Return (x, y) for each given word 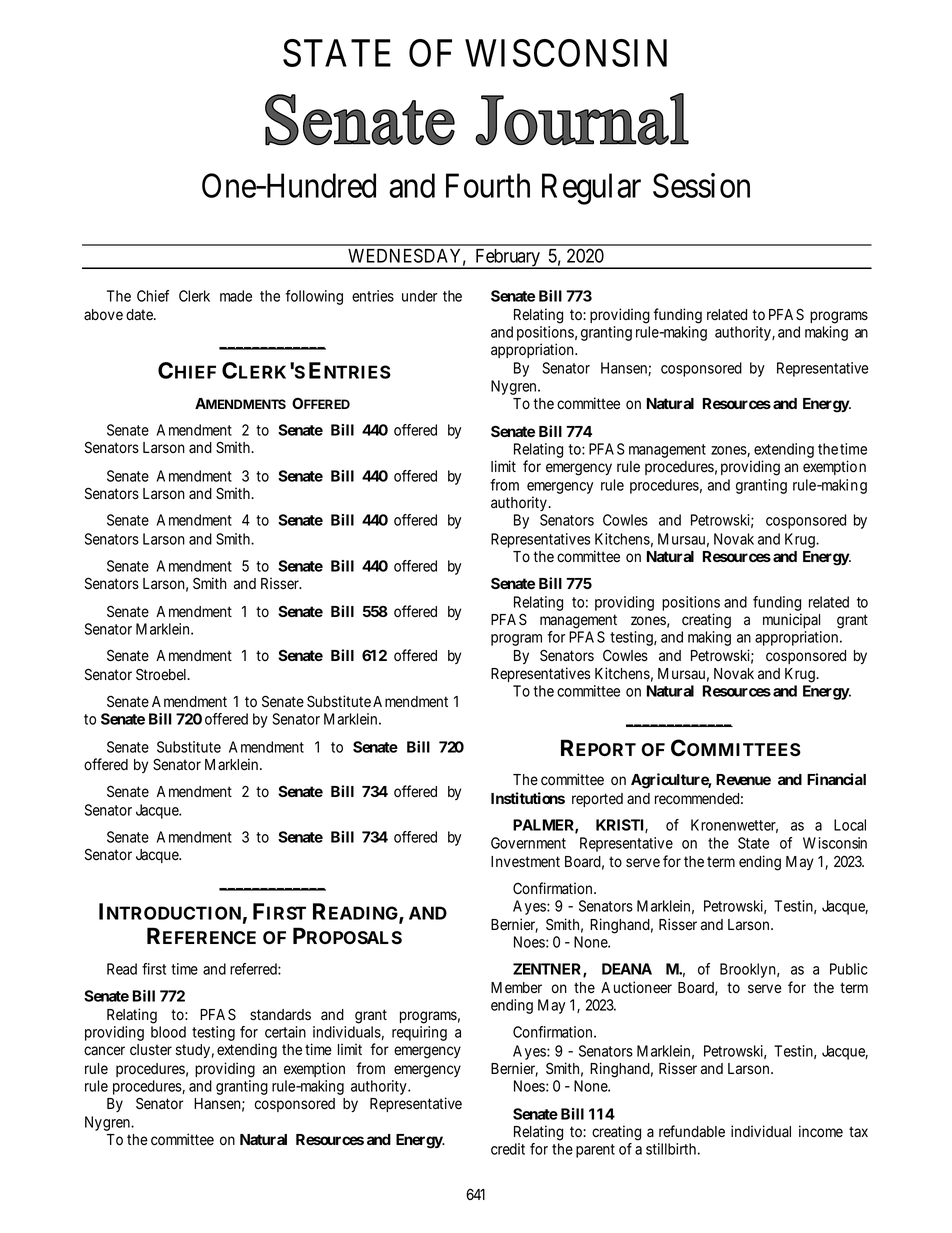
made (236, 296)
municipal (791, 620)
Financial (836, 779)
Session (701, 185)
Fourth (488, 185)
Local (850, 825)
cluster (151, 1050)
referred (254, 969)
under (419, 296)
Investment (525, 862)
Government (528, 843)
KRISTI (622, 826)
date (140, 315)
